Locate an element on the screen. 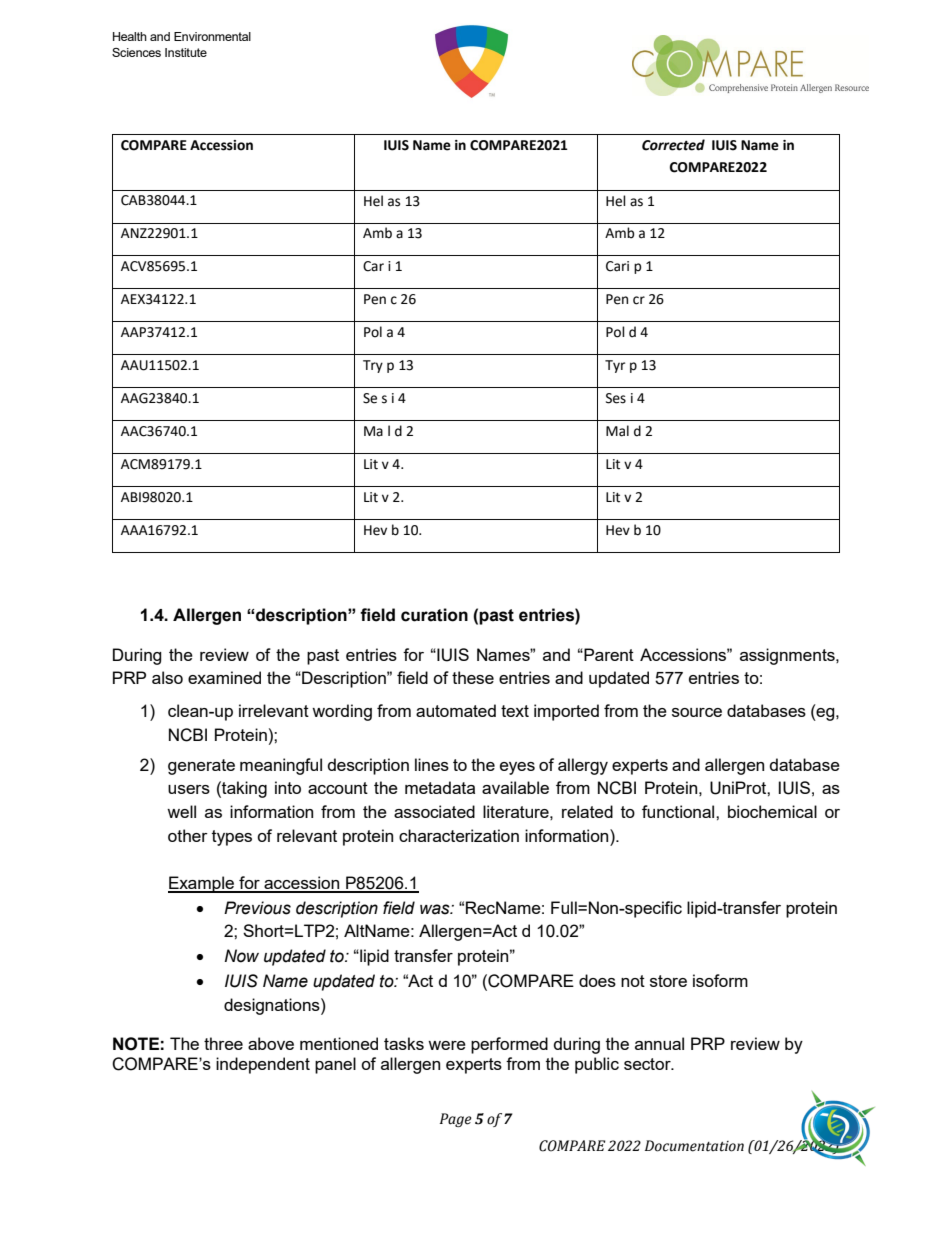  source is located at coordinates (697, 712).
